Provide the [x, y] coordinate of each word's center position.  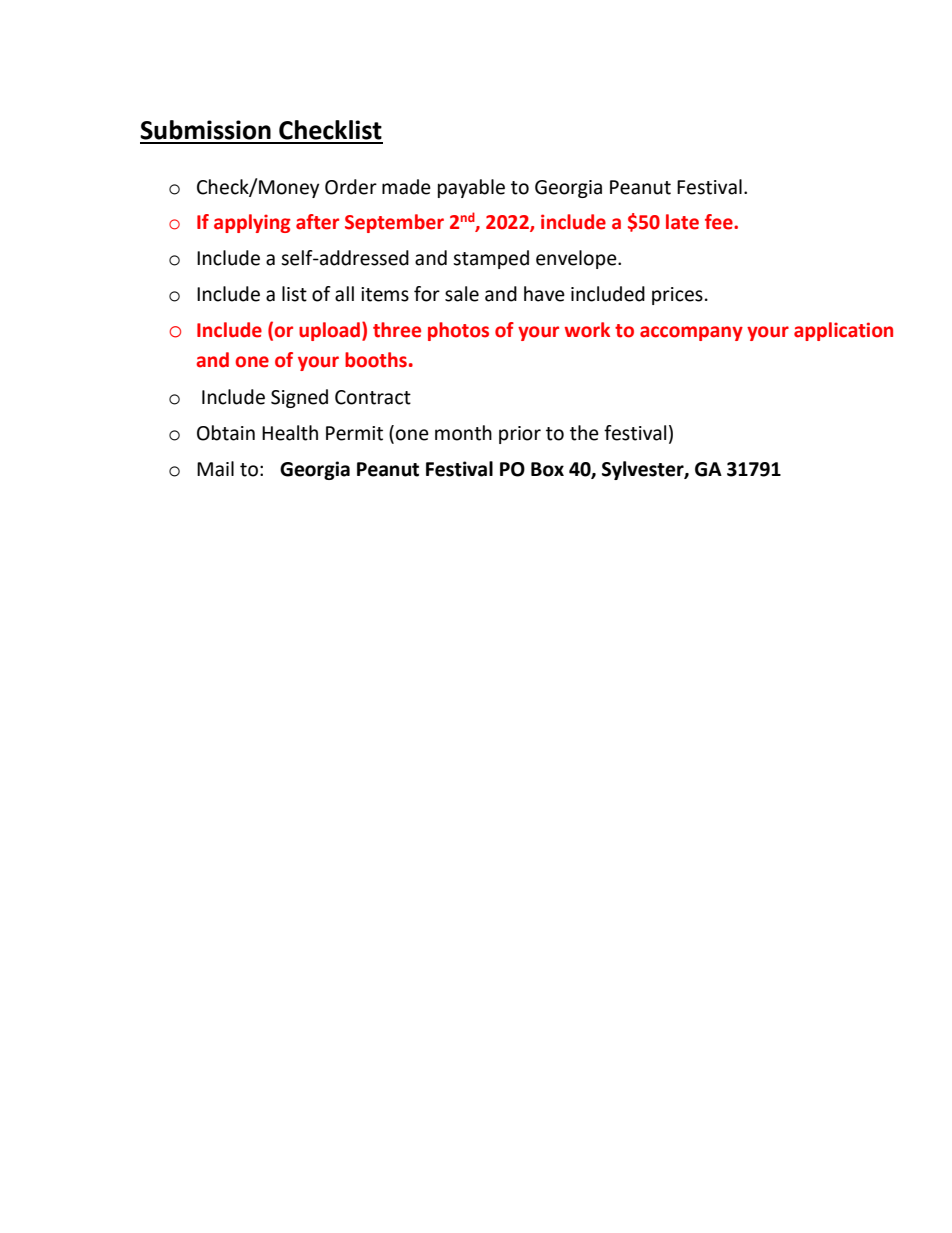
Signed [299, 398]
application [843, 331]
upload [329, 331]
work [587, 330]
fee [720, 222]
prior [520, 435]
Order [351, 187]
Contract [373, 397]
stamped [491, 259]
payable [471, 188]
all [344, 294]
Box [547, 469]
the [584, 433]
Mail [215, 469]
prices [677, 296]
